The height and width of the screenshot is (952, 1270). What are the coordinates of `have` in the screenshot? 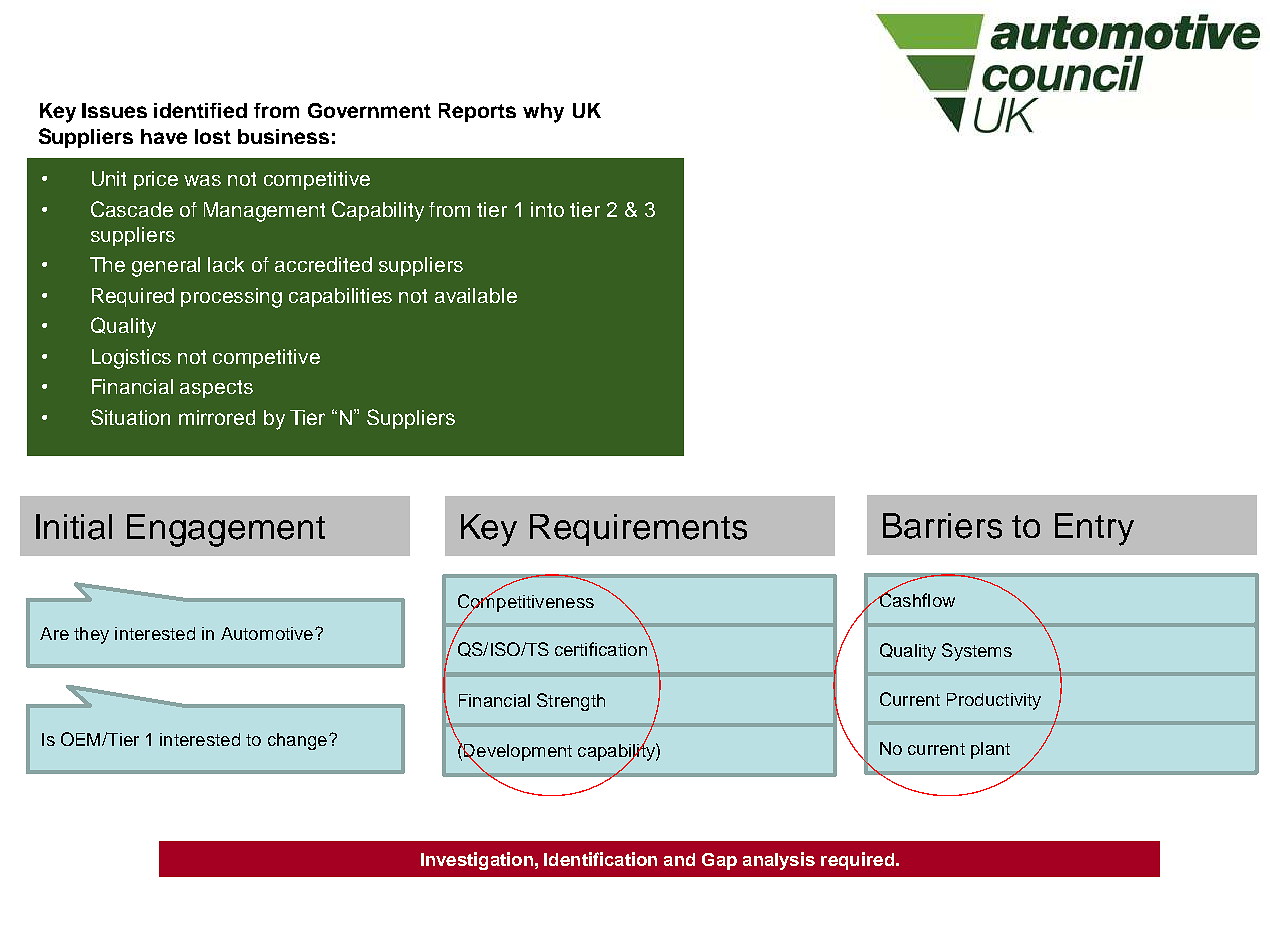 It's located at (164, 136).
